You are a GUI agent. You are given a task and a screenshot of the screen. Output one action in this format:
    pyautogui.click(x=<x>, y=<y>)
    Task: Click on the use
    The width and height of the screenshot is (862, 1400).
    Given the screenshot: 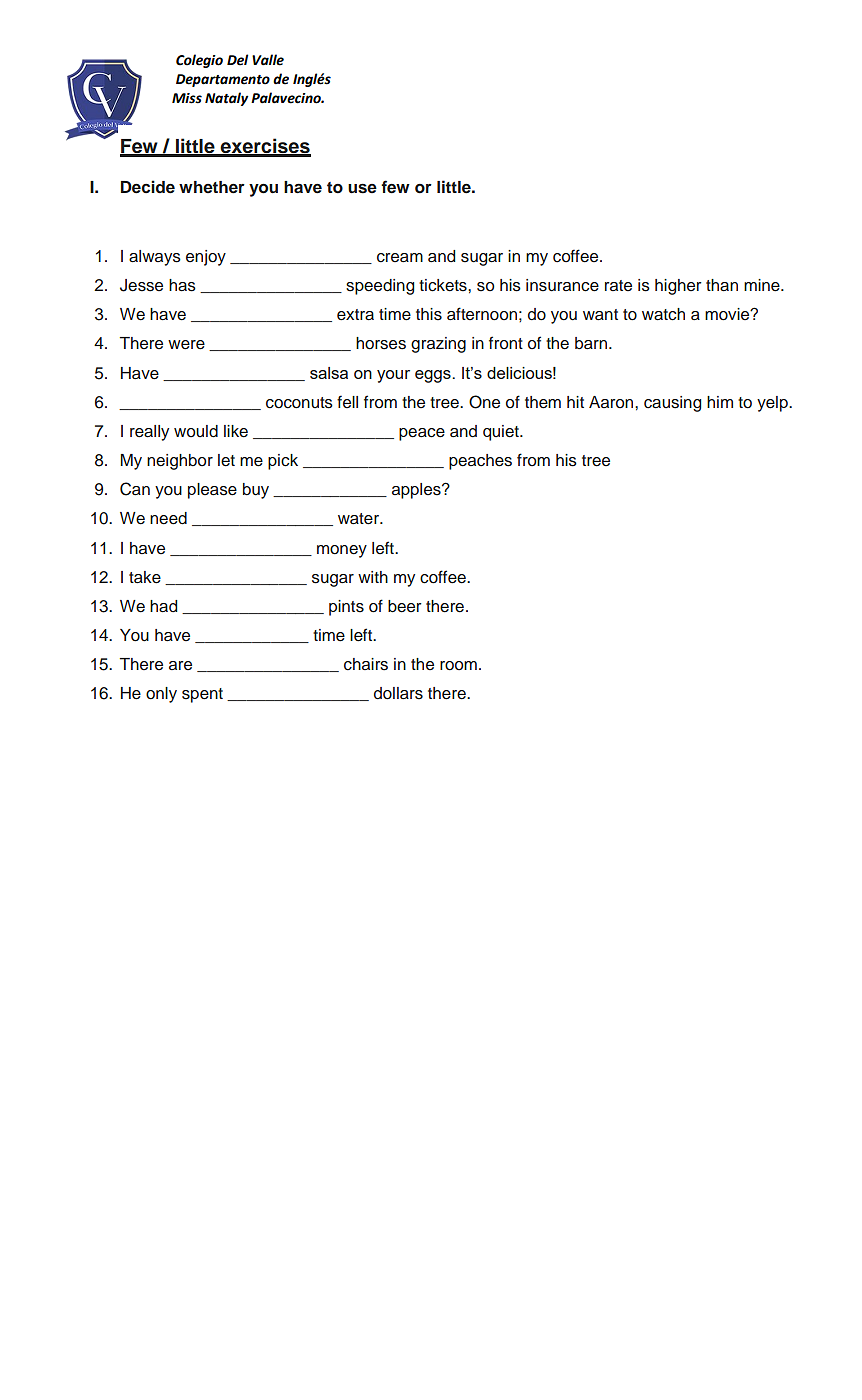 What is the action you would take?
    pyautogui.click(x=362, y=189)
